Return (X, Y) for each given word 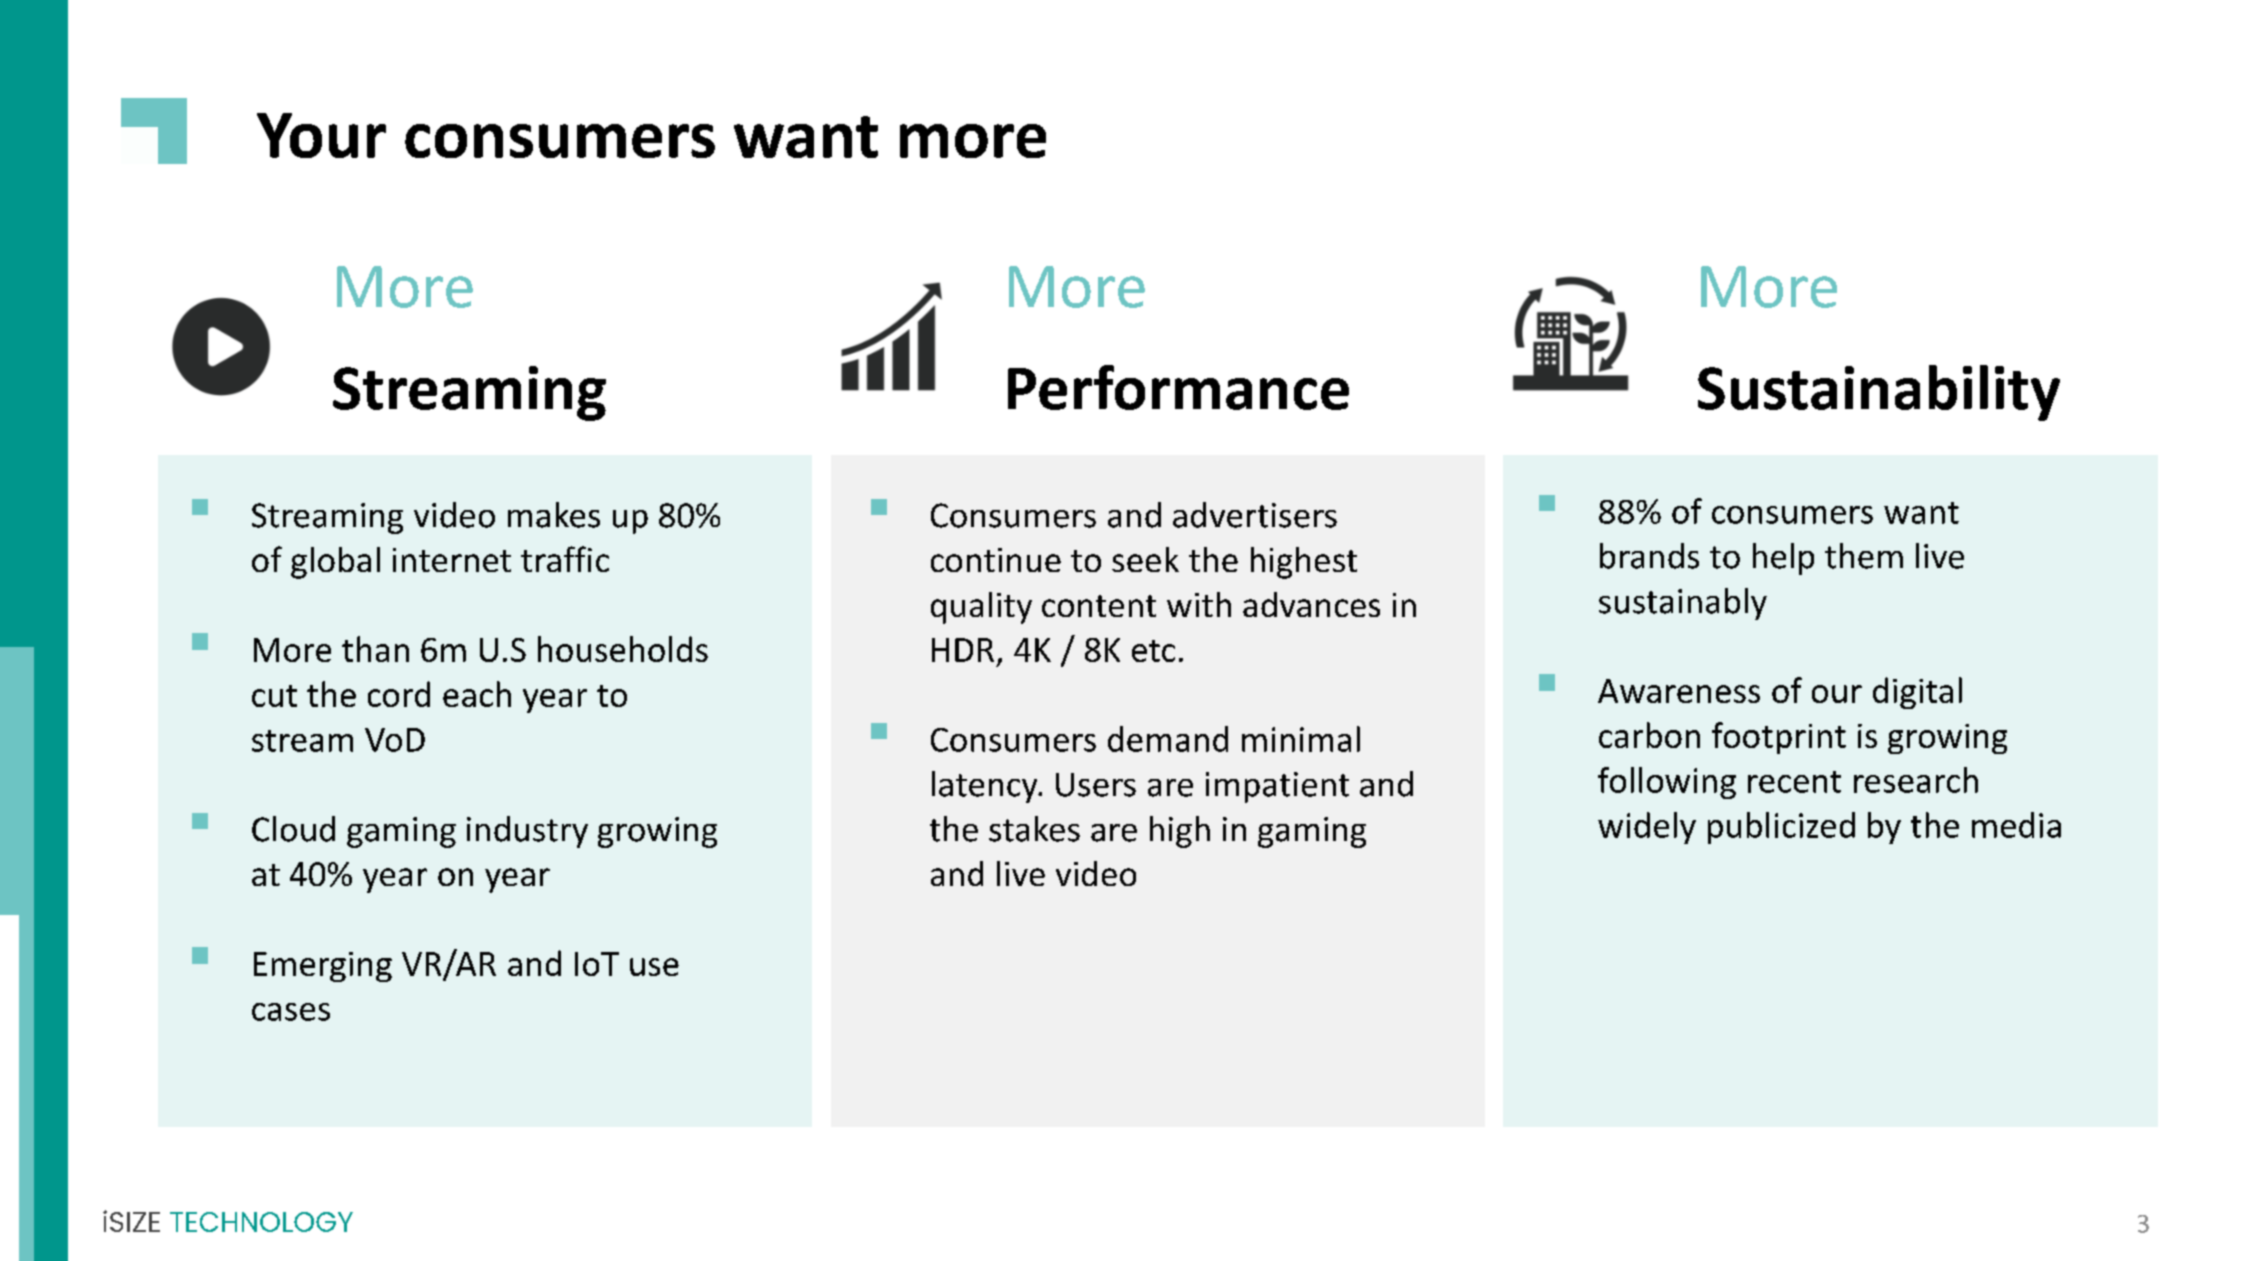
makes (554, 515)
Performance (1178, 387)
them (1864, 556)
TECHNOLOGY (261, 1222)
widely (1647, 828)
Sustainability (1879, 393)
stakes (1034, 829)
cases (291, 1012)
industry (527, 832)
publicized (1781, 828)
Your (321, 135)
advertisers (1255, 515)
